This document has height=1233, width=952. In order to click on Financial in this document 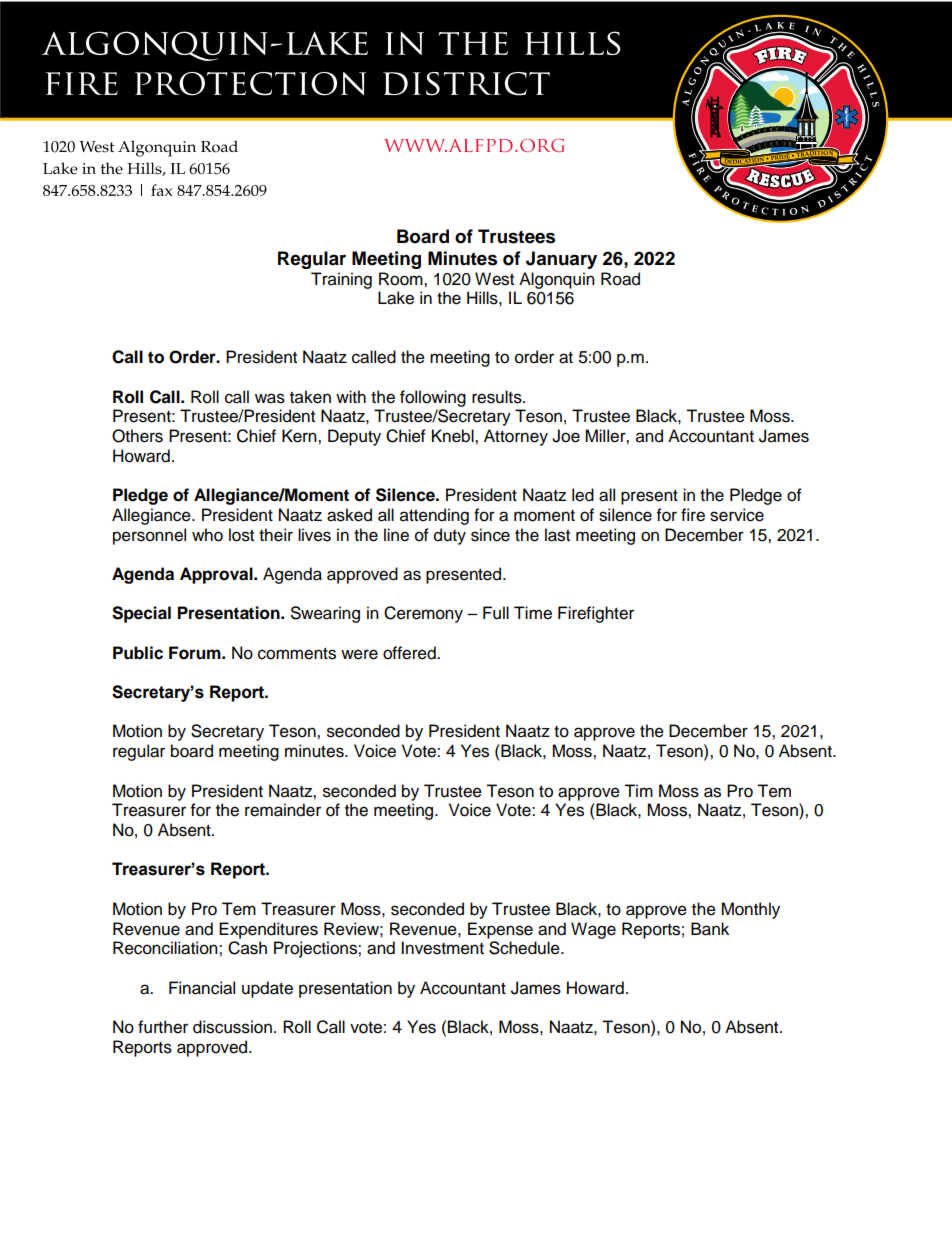, I will do `click(202, 988)`.
